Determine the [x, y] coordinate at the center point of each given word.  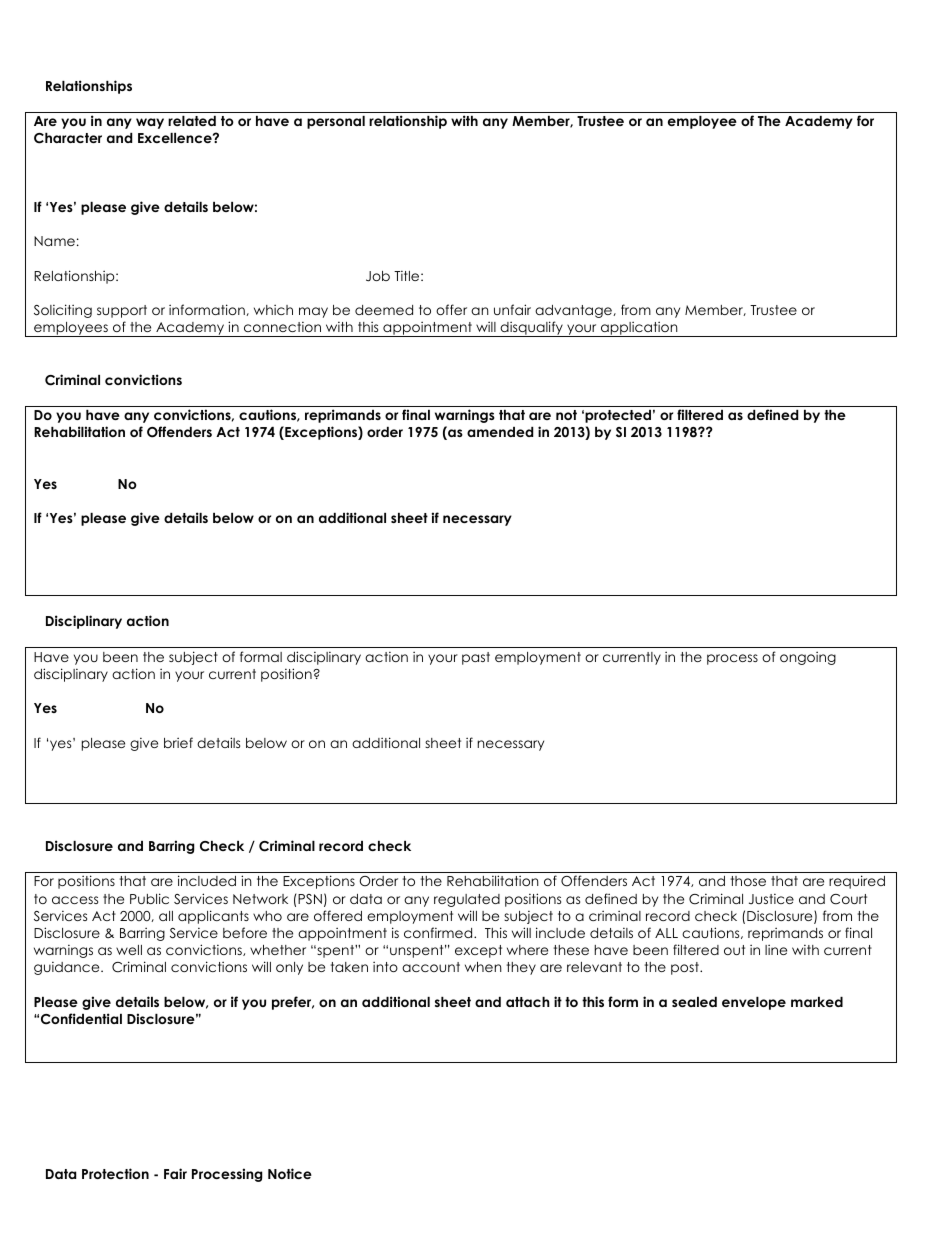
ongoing [808, 658]
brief [178, 742]
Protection [115, 1173]
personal [336, 122]
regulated [467, 900]
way [150, 123]
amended [500, 432]
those [748, 881]
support [122, 311]
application [639, 329]
